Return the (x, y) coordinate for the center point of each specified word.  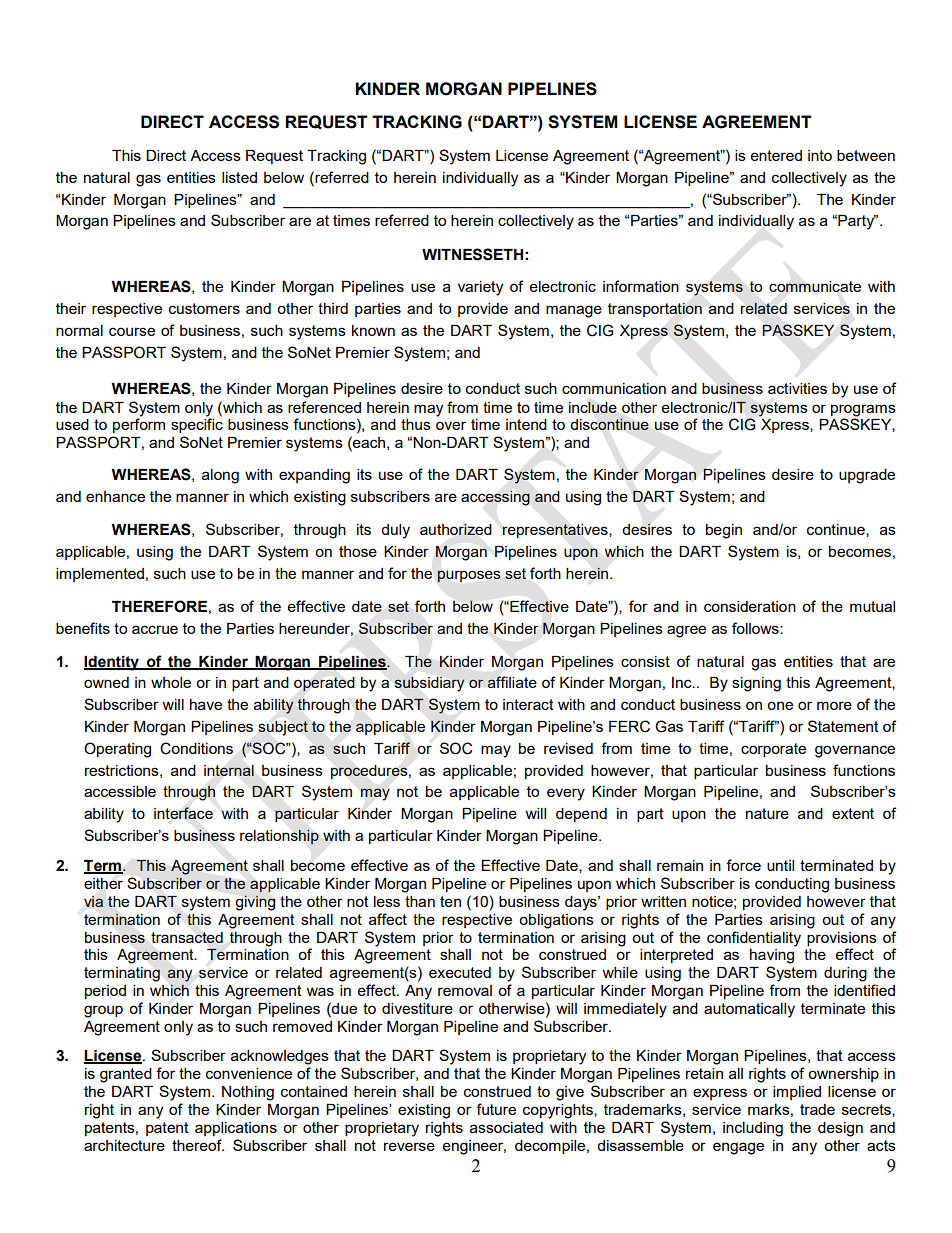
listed (239, 177)
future (496, 1109)
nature (767, 813)
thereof (198, 1145)
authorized (456, 529)
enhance (115, 496)
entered (776, 155)
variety (480, 288)
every (566, 794)
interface (183, 813)
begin (724, 531)
